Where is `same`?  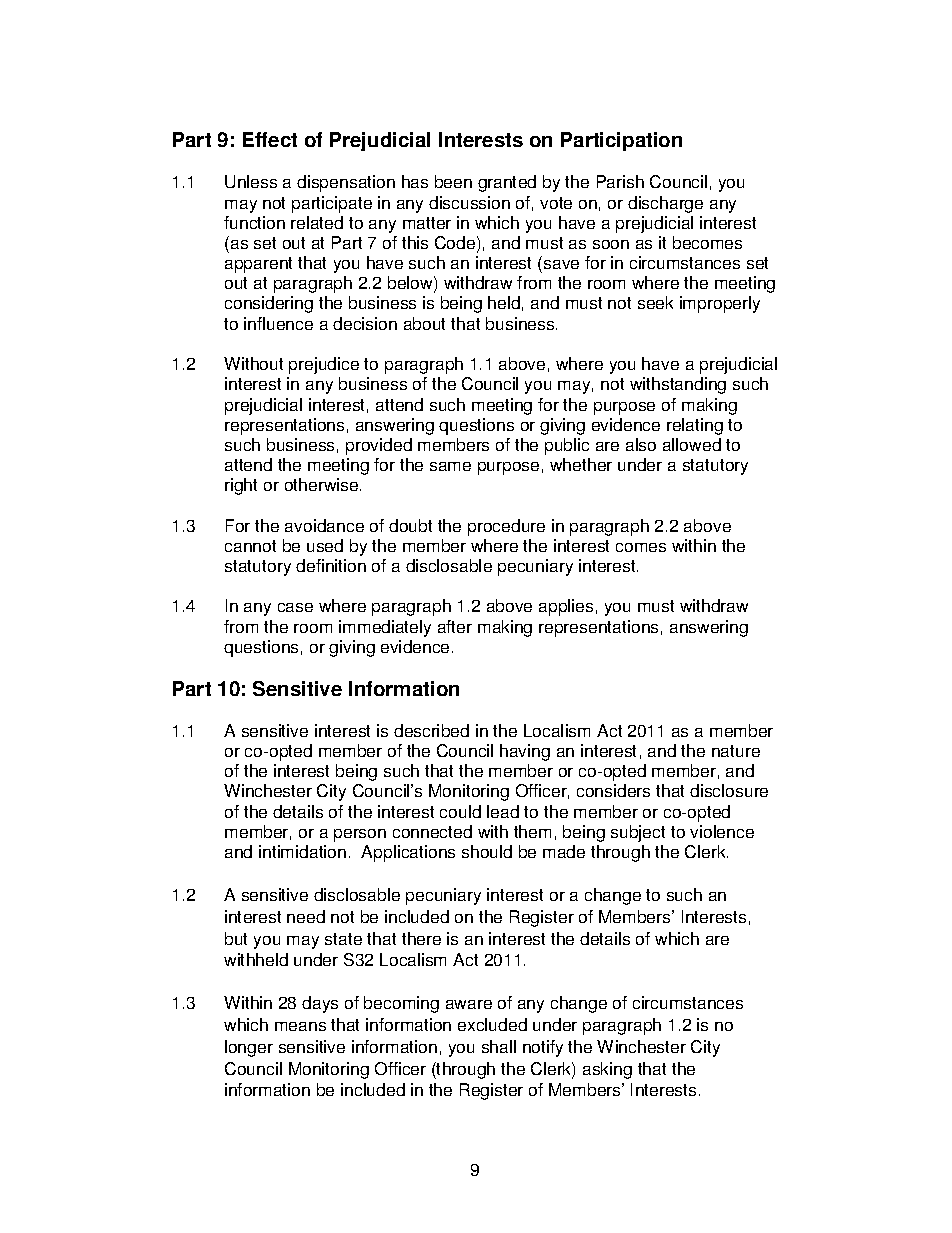 same is located at coordinates (450, 466).
